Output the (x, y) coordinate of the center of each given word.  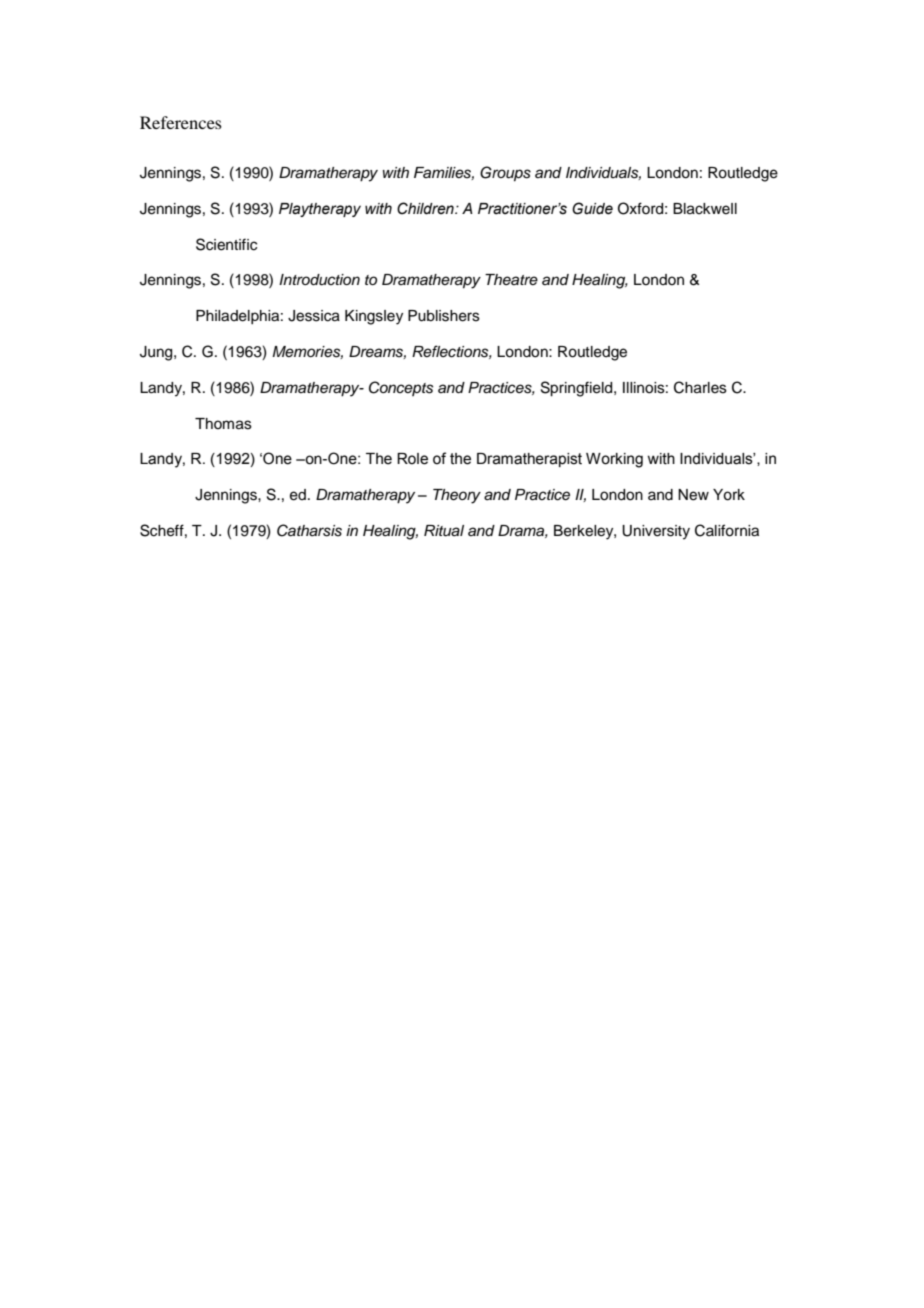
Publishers (444, 316)
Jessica (314, 316)
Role (412, 459)
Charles (700, 387)
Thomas (223, 424)
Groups (505, 174)
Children (426, 208)
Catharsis (309, 530)
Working (614, 460)
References (181, 122)
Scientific (226, 244)
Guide (592, 208)
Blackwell (705, 209)
